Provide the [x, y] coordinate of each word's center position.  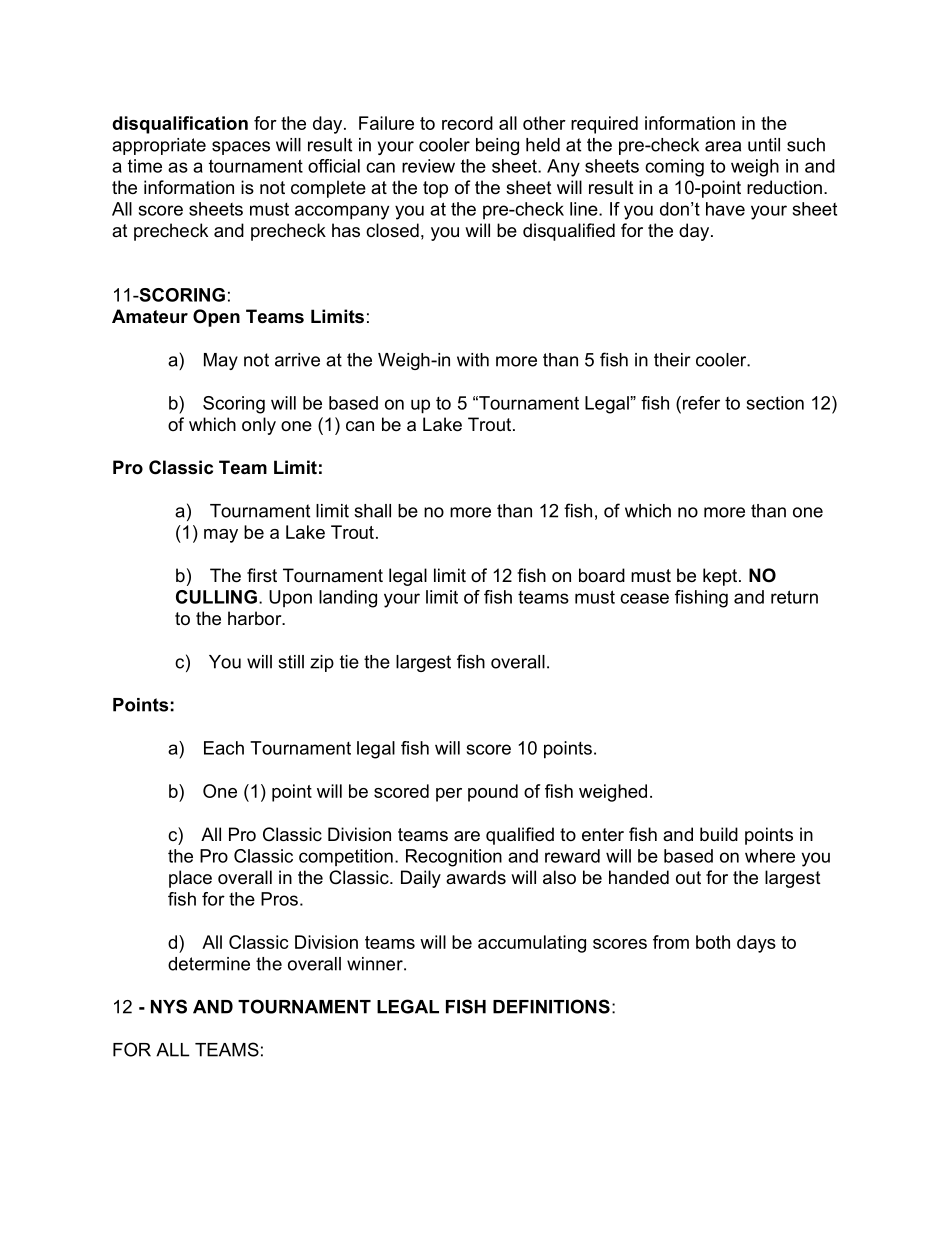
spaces [241, 148]
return [794, 597]
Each [224, 748]
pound [493, 793]
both [713, 942]
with [473, 360]
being [497, 146]
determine [209, 964]
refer [700, 403]
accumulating [532, 944]
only [259, 426]
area [723, 146]
